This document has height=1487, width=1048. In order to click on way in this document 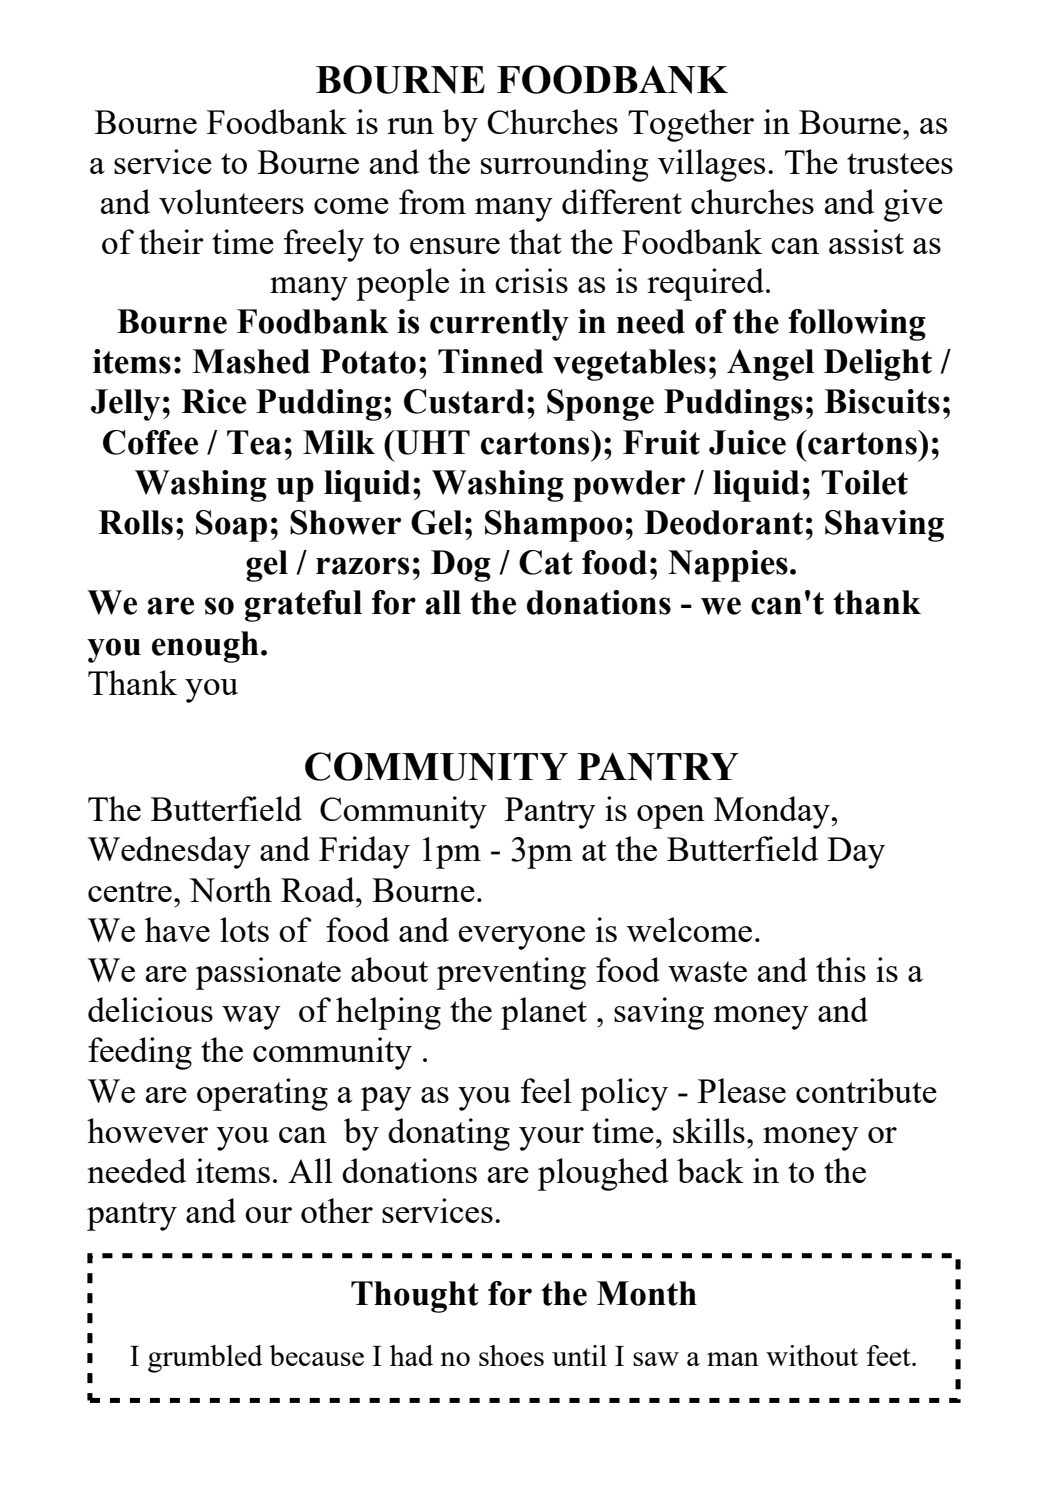, I will do `click(251, 1018)`.
